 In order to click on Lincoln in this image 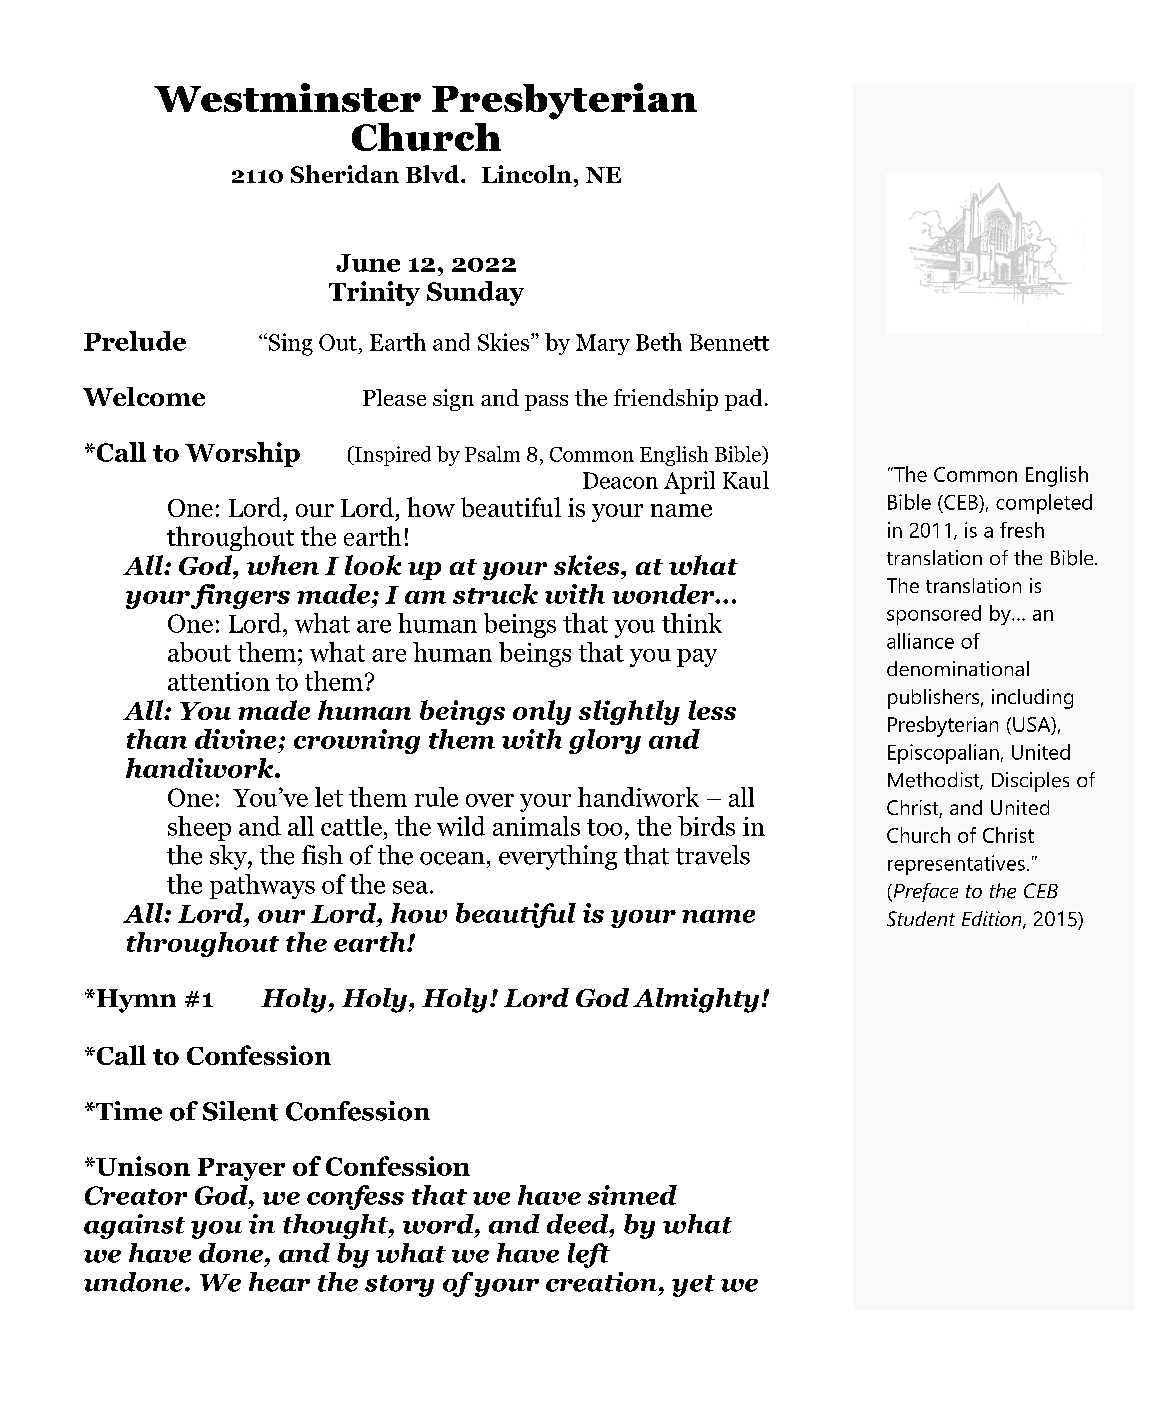, I will do `click(527, 174)`.
